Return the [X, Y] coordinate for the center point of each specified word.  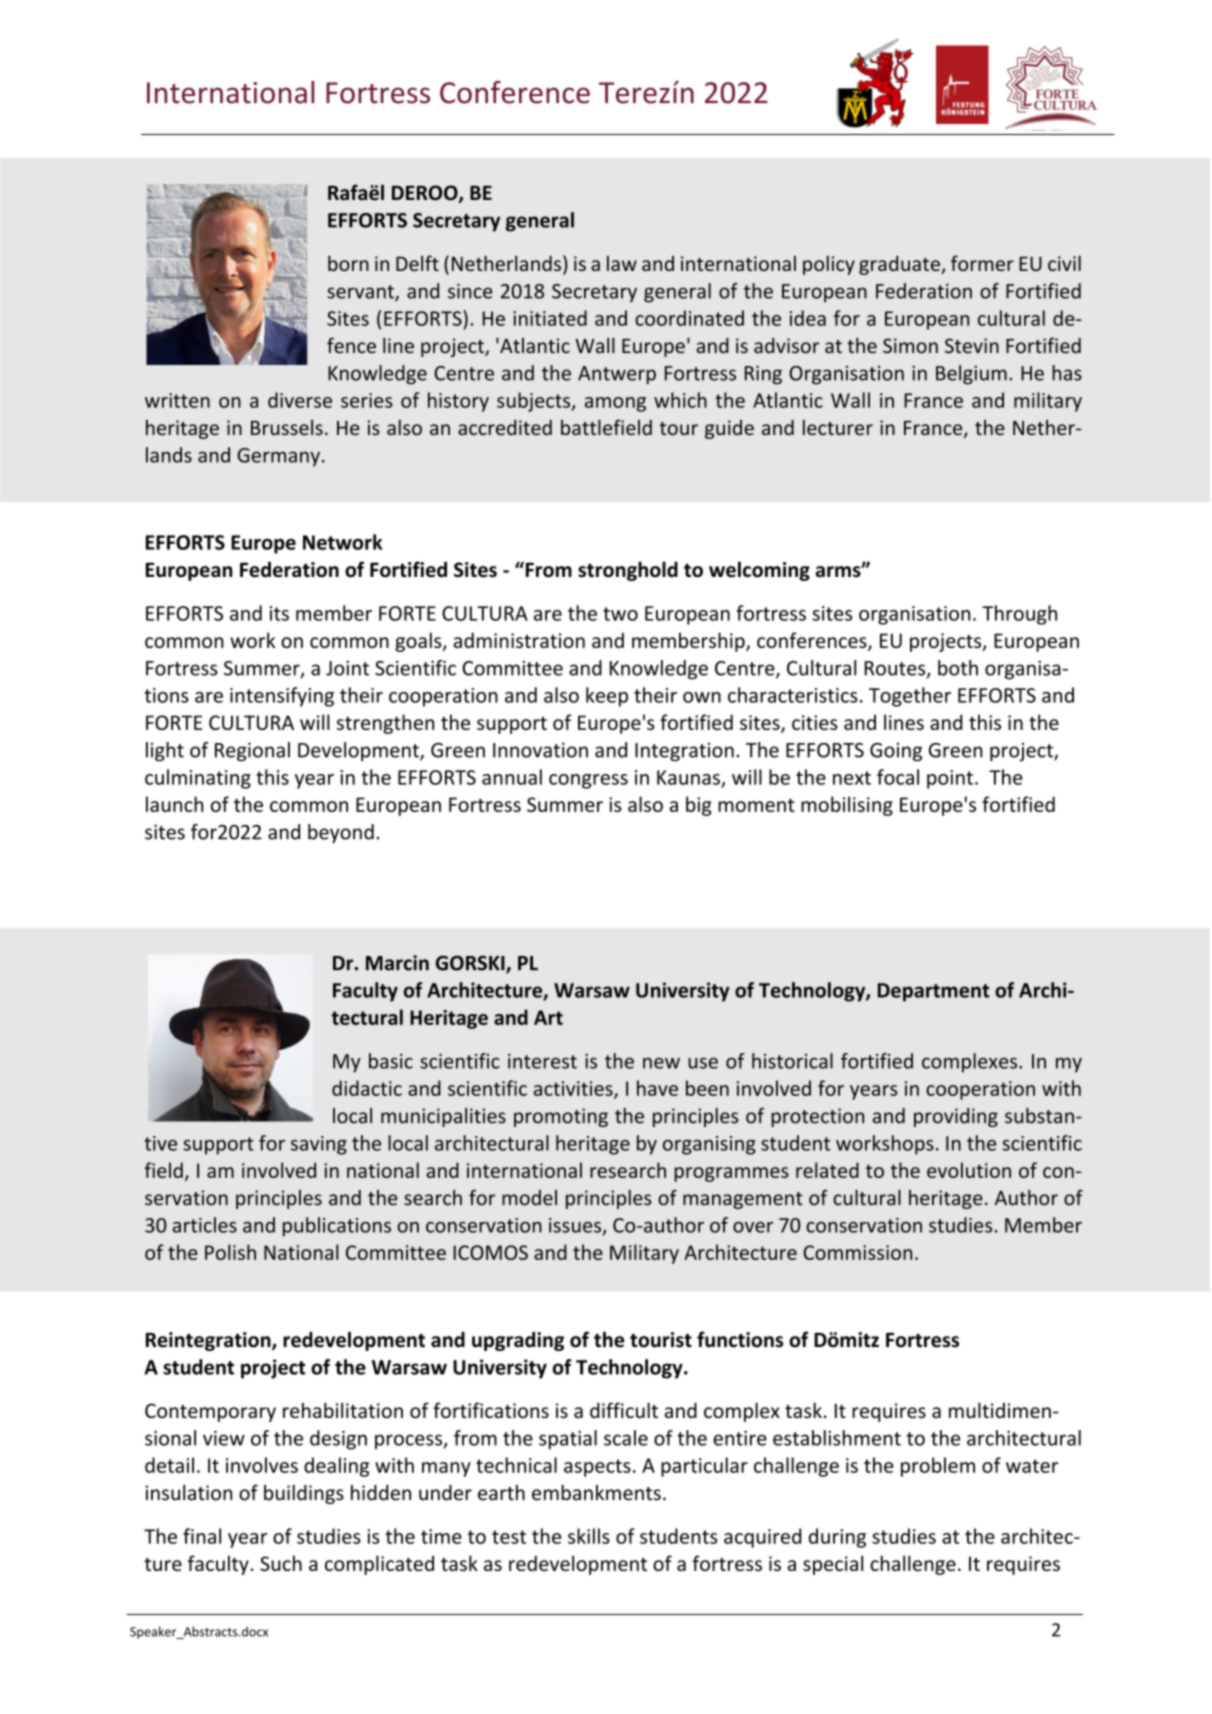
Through [1019, 615]
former [982, 263]
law [622, 263]
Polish [230, 1252]
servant [361, 293]
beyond [341, 833]
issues [576, 1226]
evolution [969, 1170]
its [279, 613]
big [699, 806]
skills [589, 1536]
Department [933, 992]
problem [938, 1467]
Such [281, 1563]
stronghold [628, 571]
